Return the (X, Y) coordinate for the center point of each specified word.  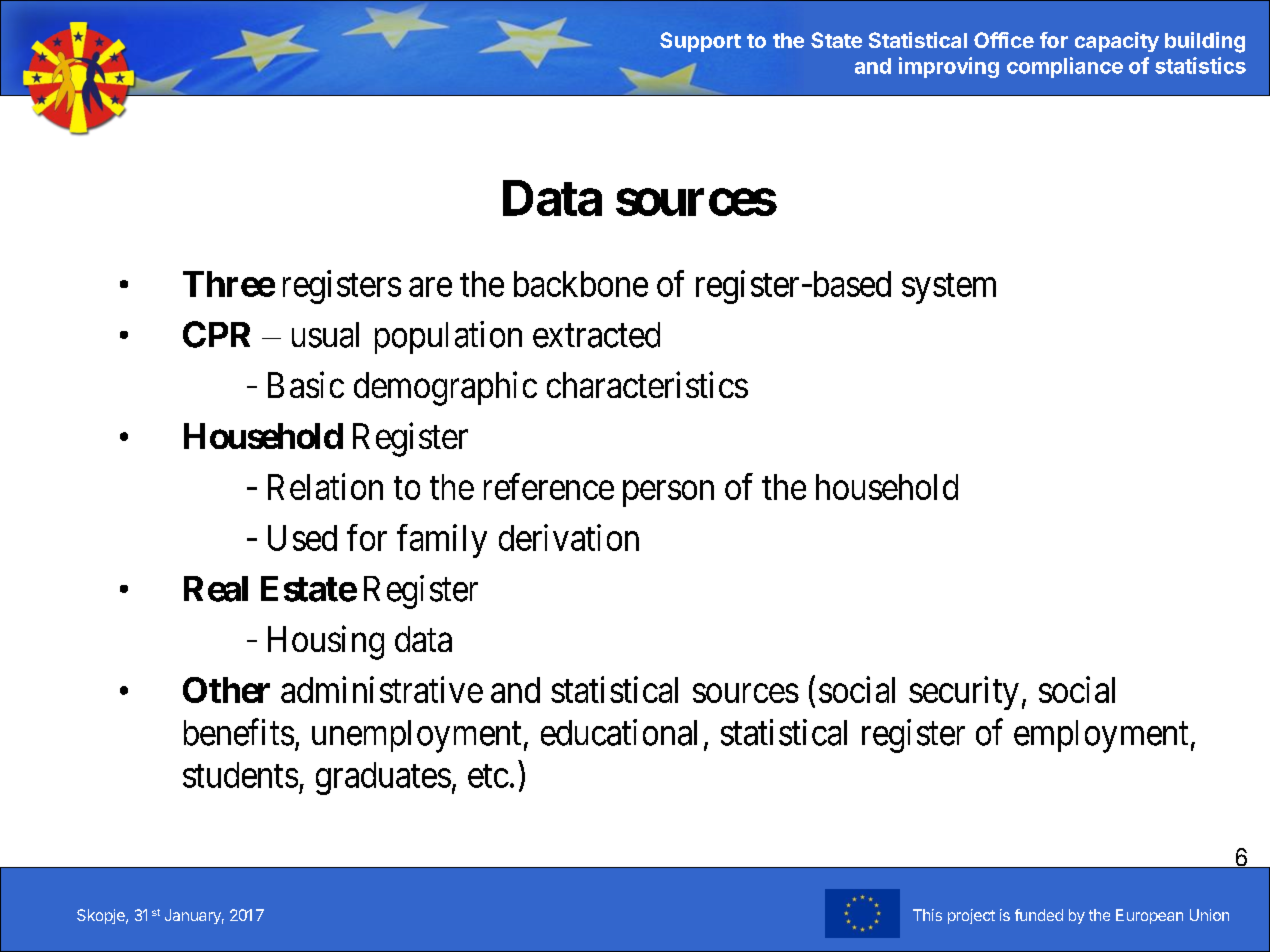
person (668, 494)
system (949, 289)
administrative (382, 689)
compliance (1065, 67)
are (430, 287)
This (927, 915)
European (1149, 916)
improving (949, 67)
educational (619, 732)
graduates (383, 778)
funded (1039, 915)
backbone (581, 284)
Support (700, 42)
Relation (325, 486)
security (964, 693)
